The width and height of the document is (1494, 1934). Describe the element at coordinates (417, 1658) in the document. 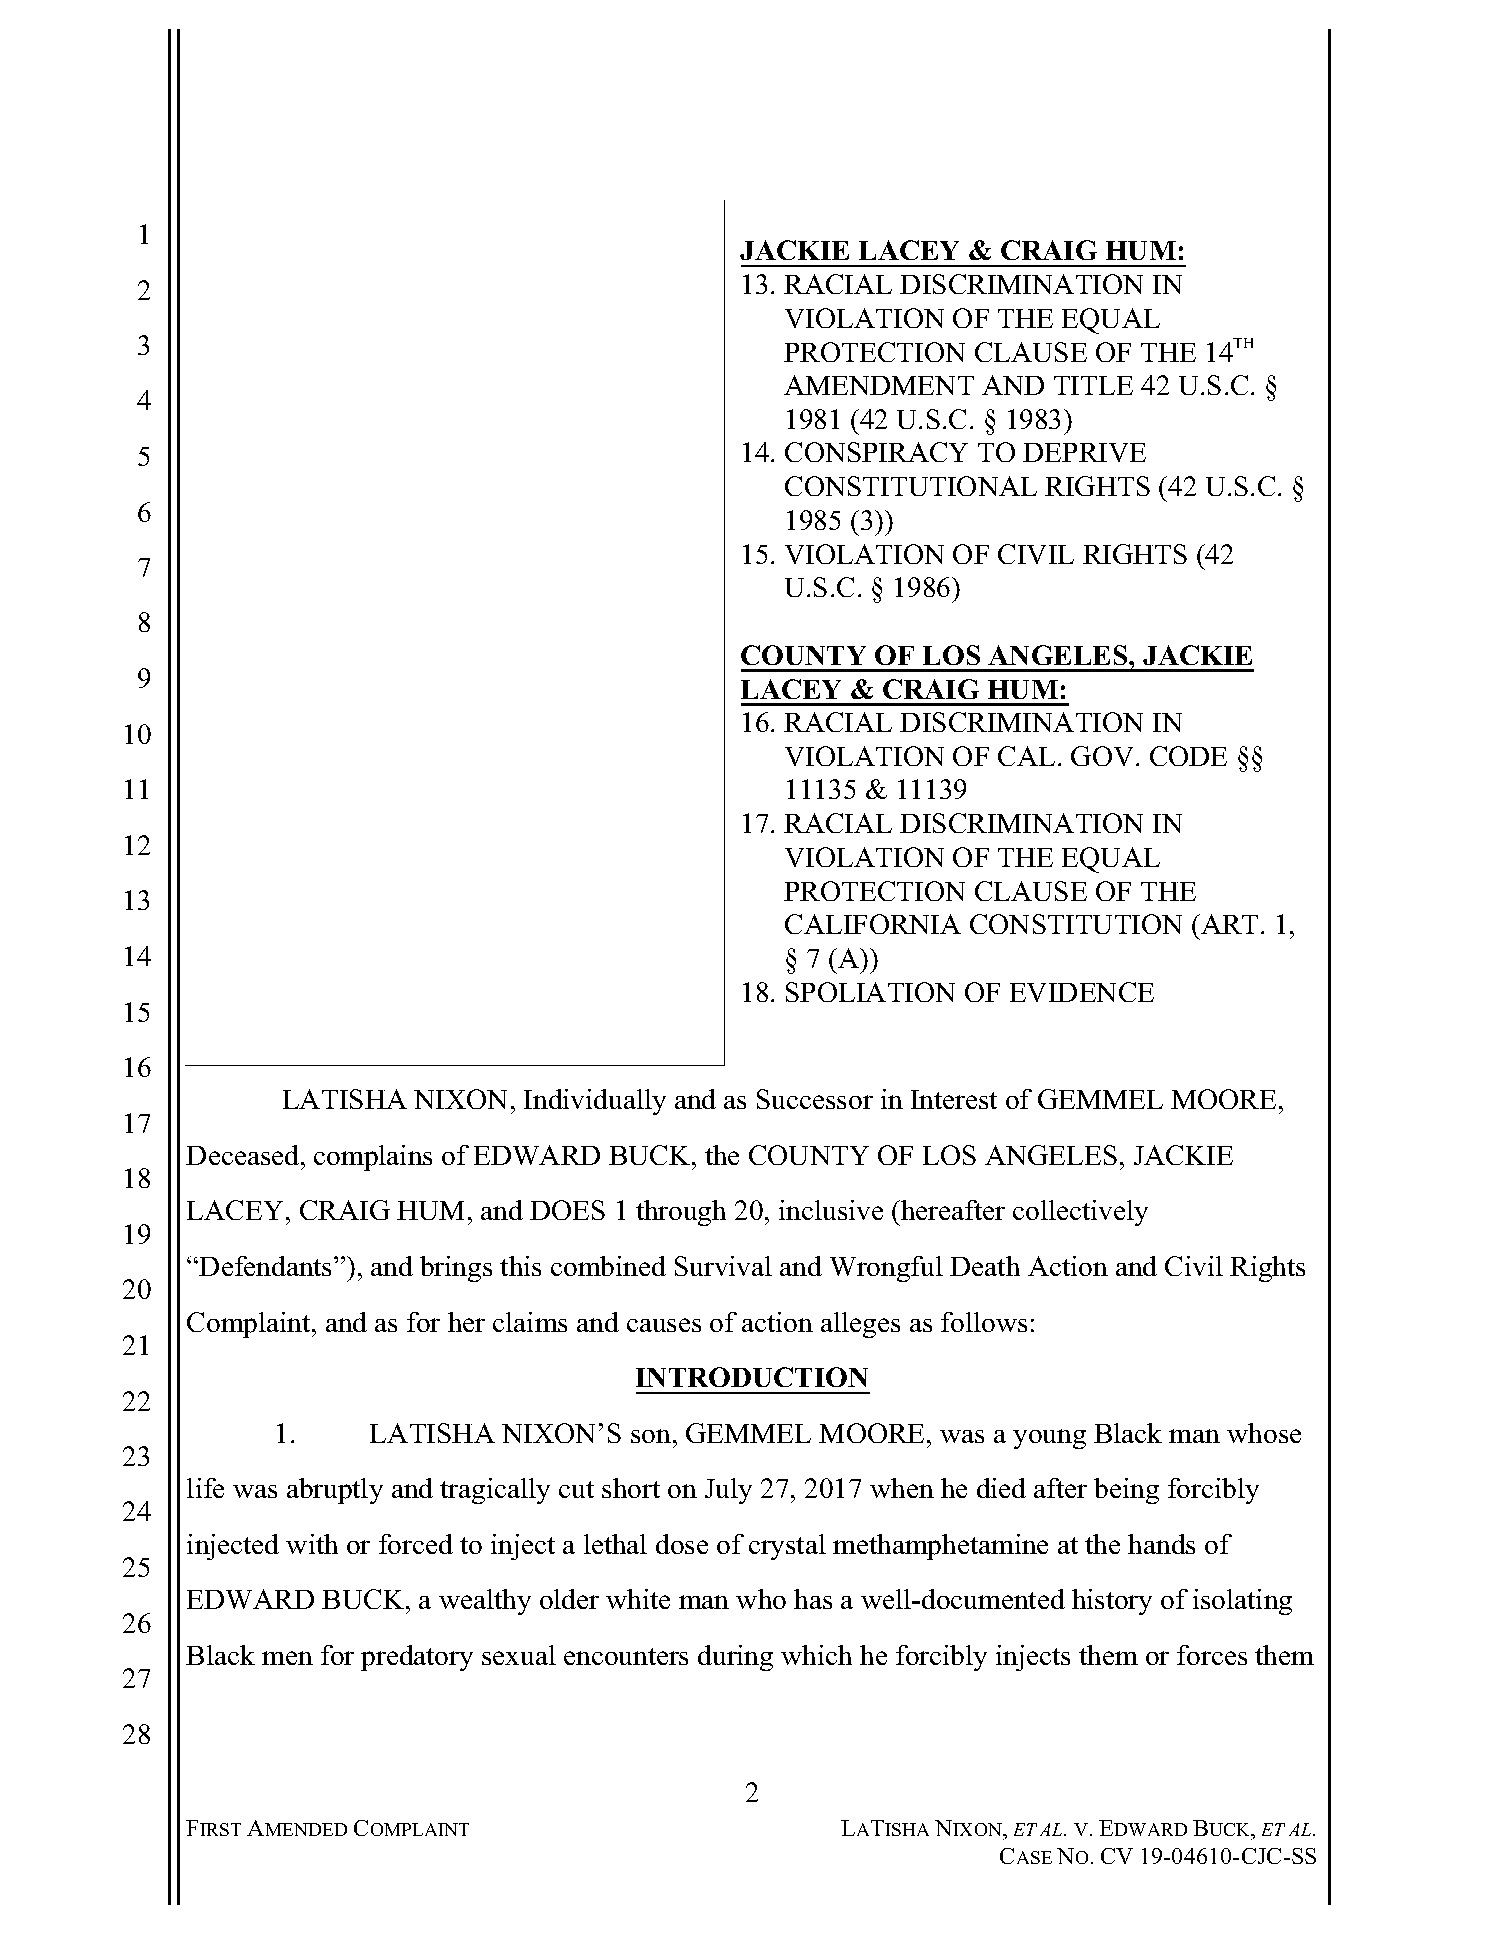

I see `predatory` at that location.
